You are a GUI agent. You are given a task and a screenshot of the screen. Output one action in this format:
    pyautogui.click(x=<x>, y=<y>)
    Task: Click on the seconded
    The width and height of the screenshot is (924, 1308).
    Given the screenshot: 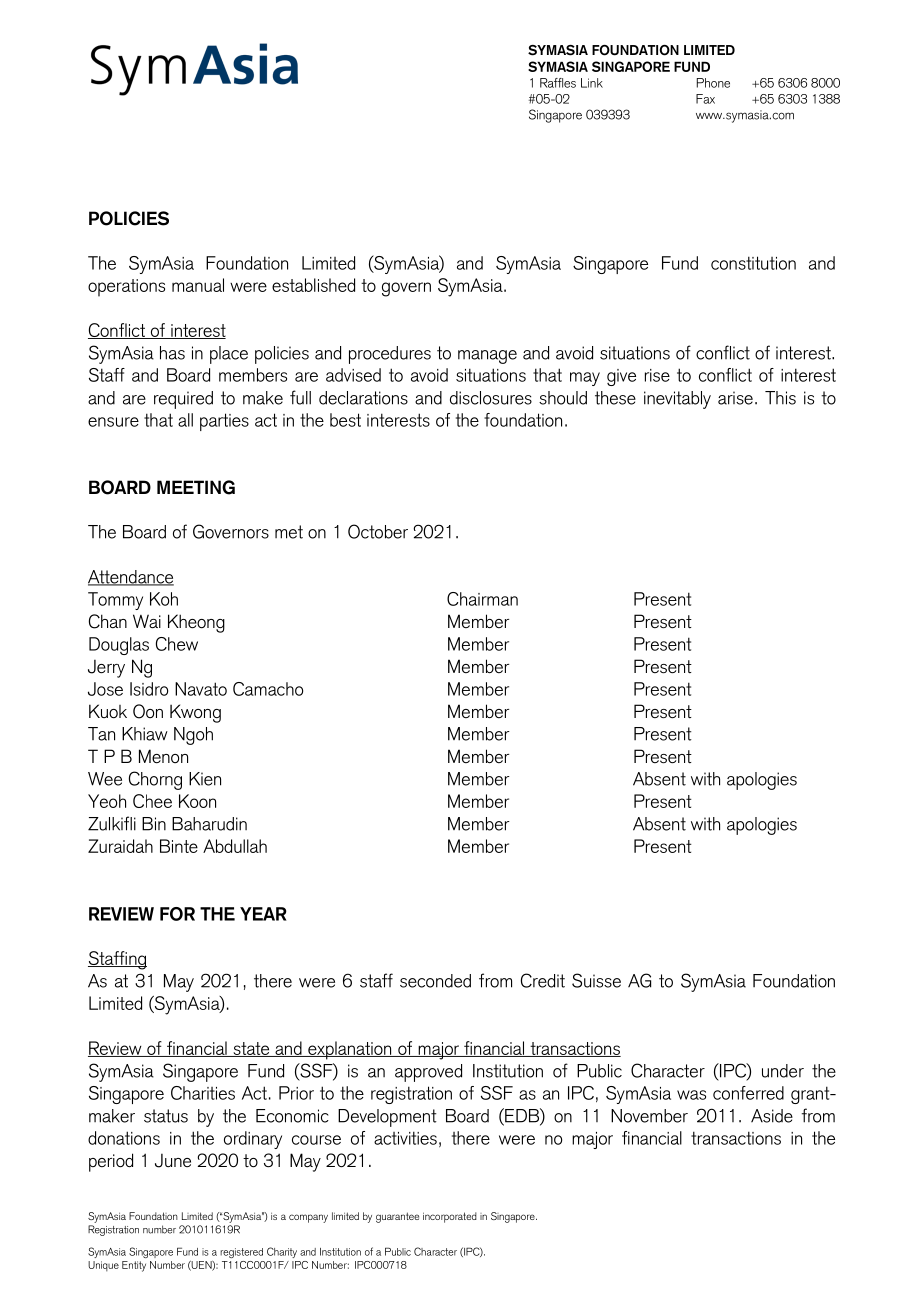 What is the action you would take?
    pyautogui.click(x=435, y=981)
